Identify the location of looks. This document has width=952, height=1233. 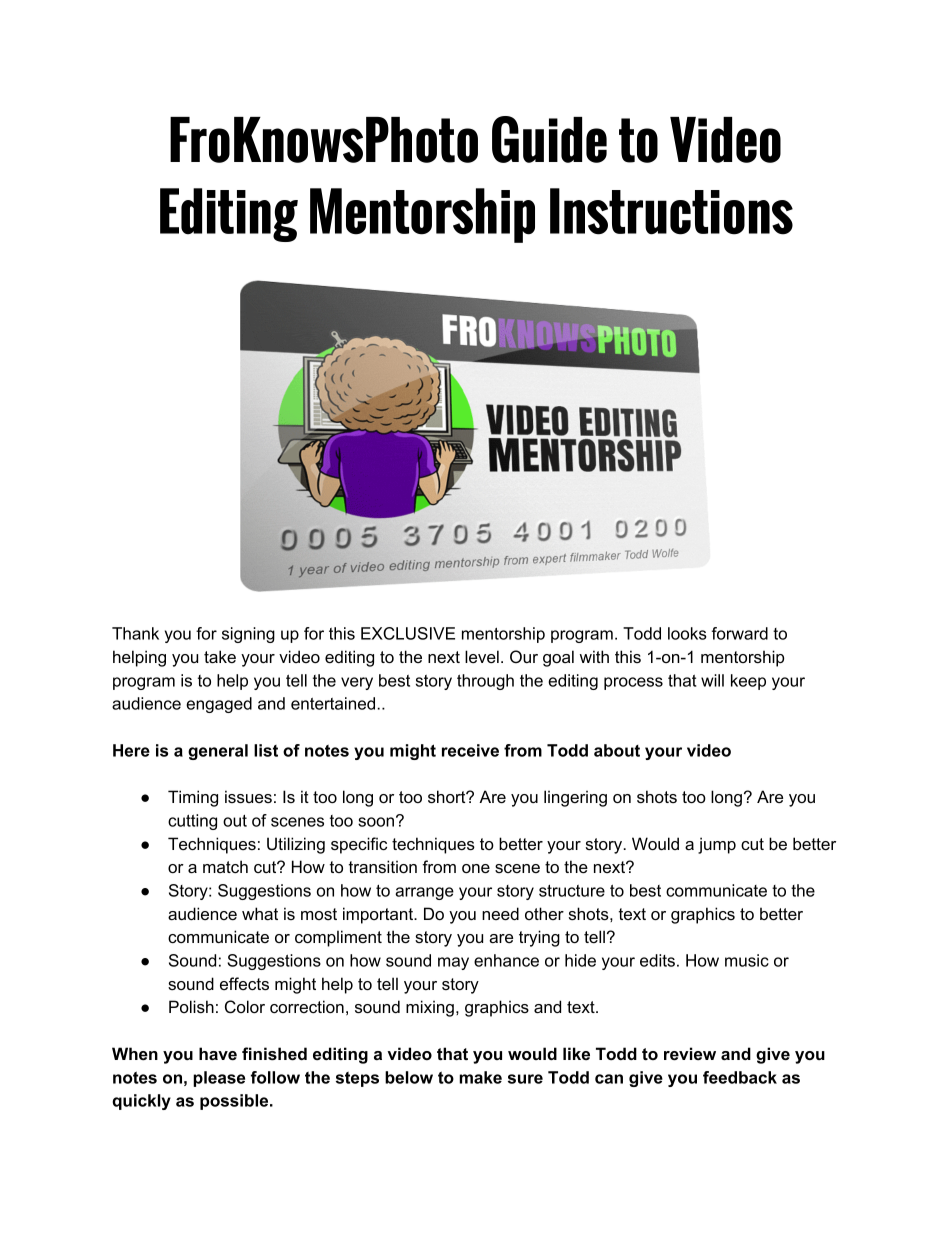
(687, 633).
